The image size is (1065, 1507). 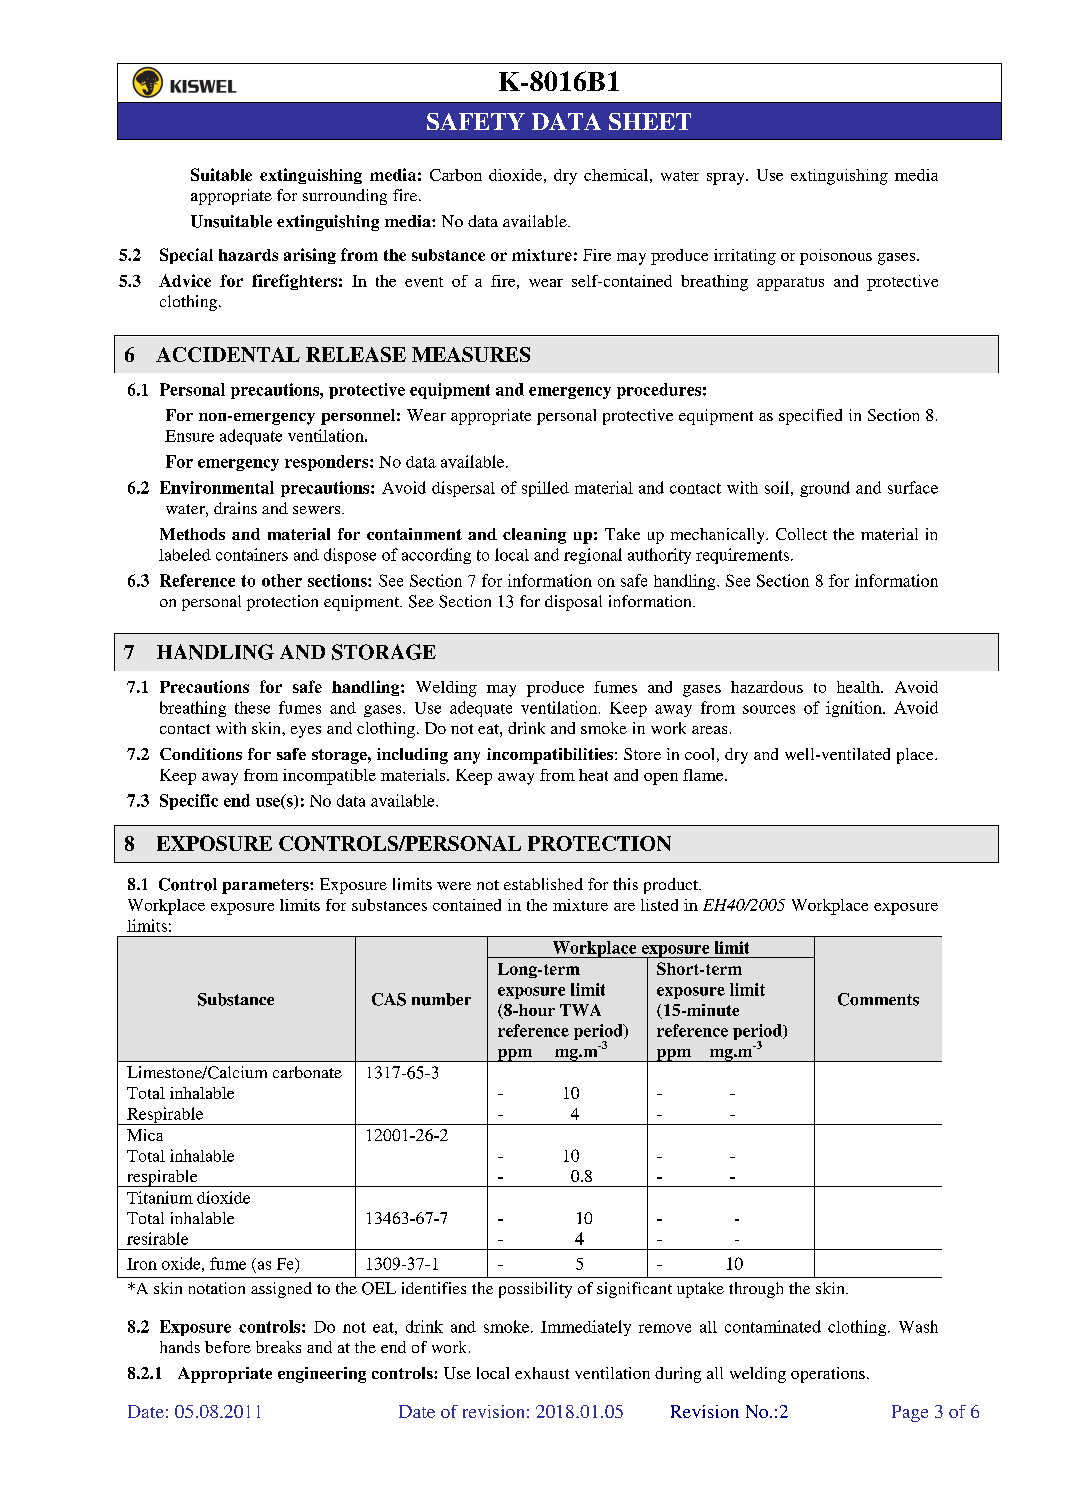 I want to click on SHEET, so click(x=650, y=121).
